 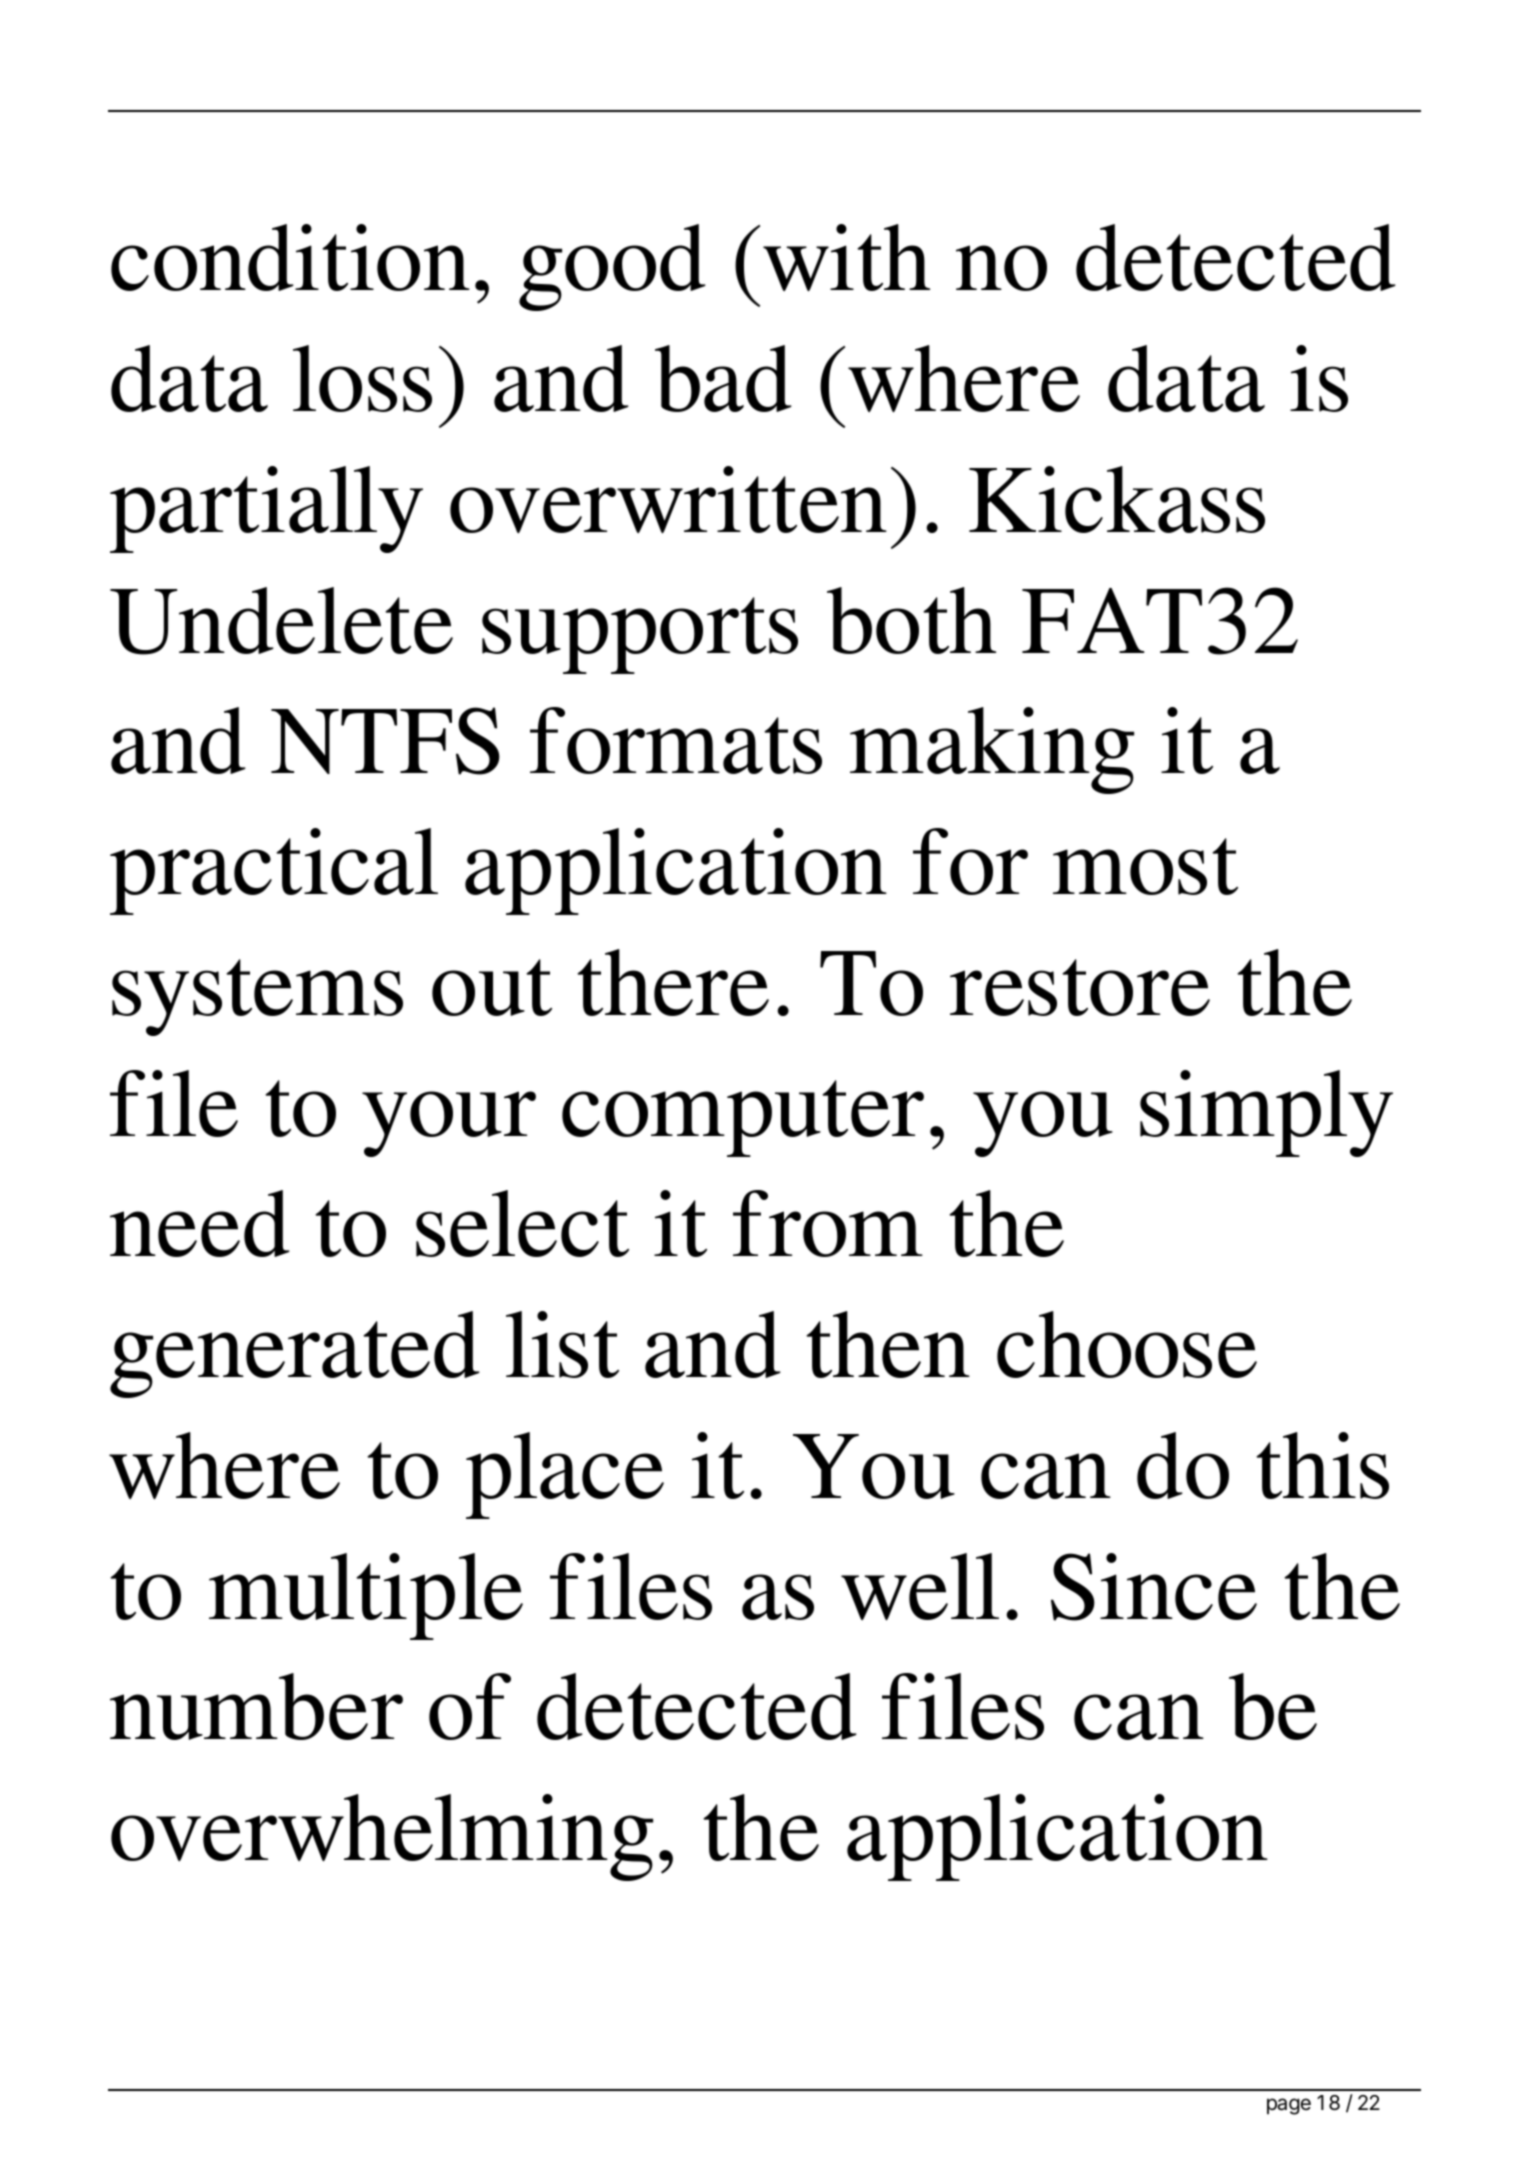 What do you see at coordinates (385, 741) in the page?
I see `NTFS` at bounding box center [385, 741].
